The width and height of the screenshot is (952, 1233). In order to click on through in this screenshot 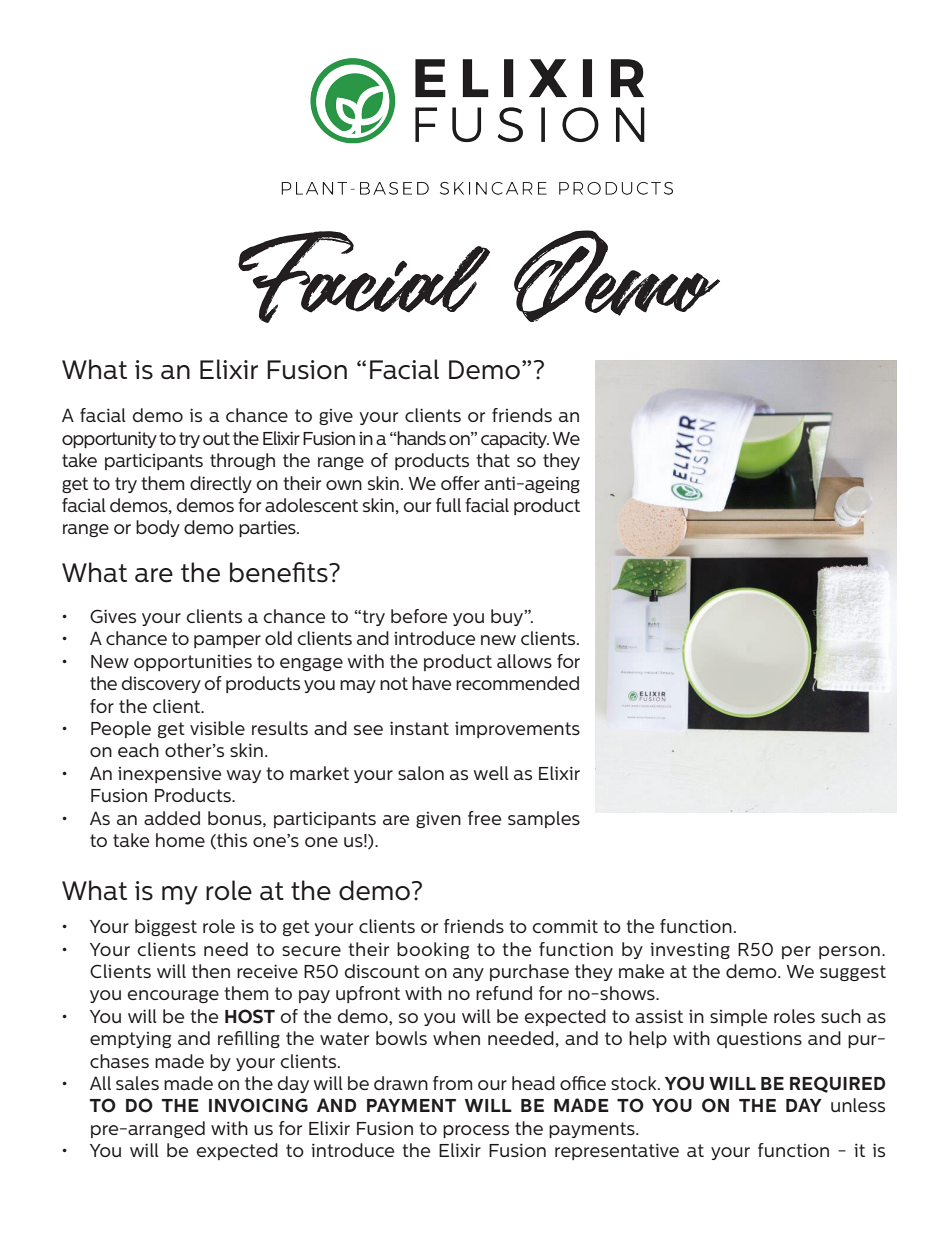, I will do `click(242, 461)`.
